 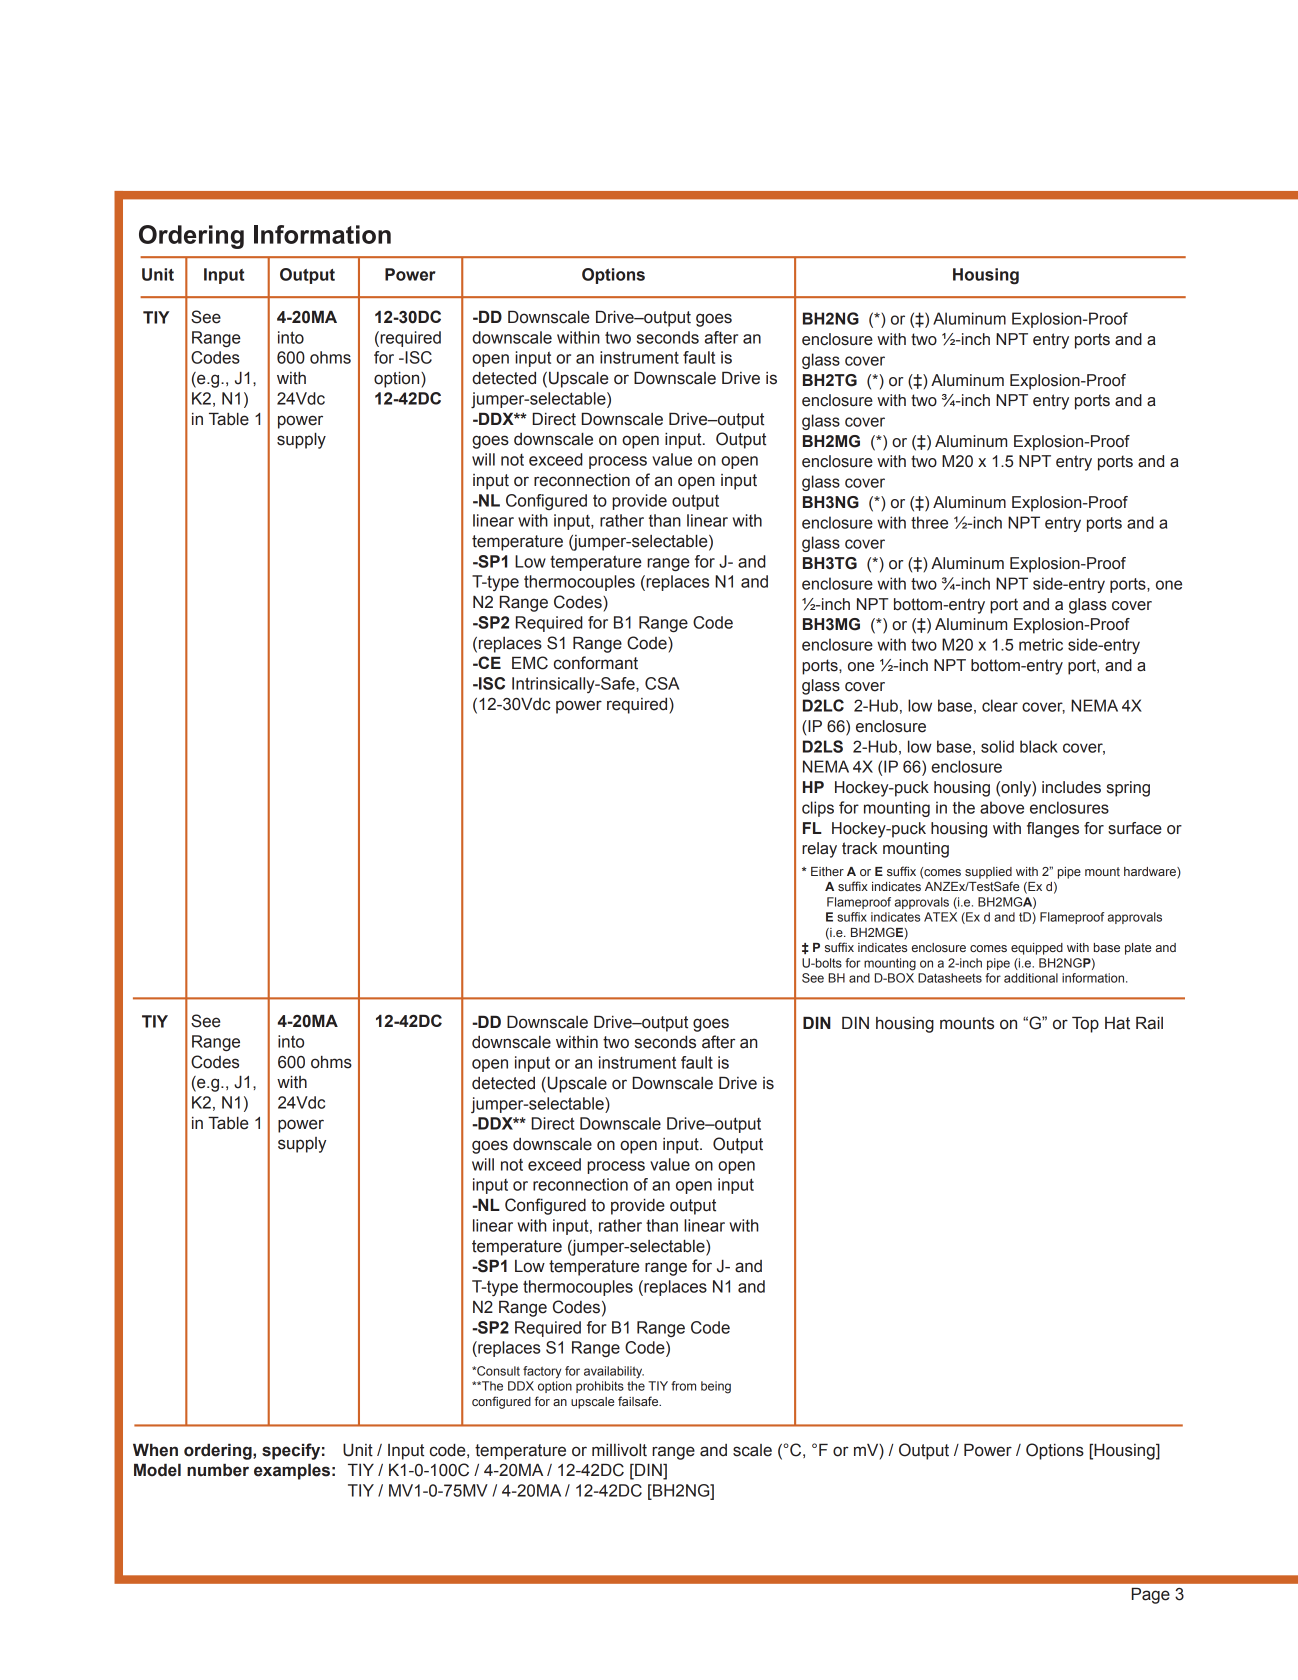 What do you see at coordinates (1085, 1025) in the image?
I see `Top` at bounding box center [1085, 1025].
